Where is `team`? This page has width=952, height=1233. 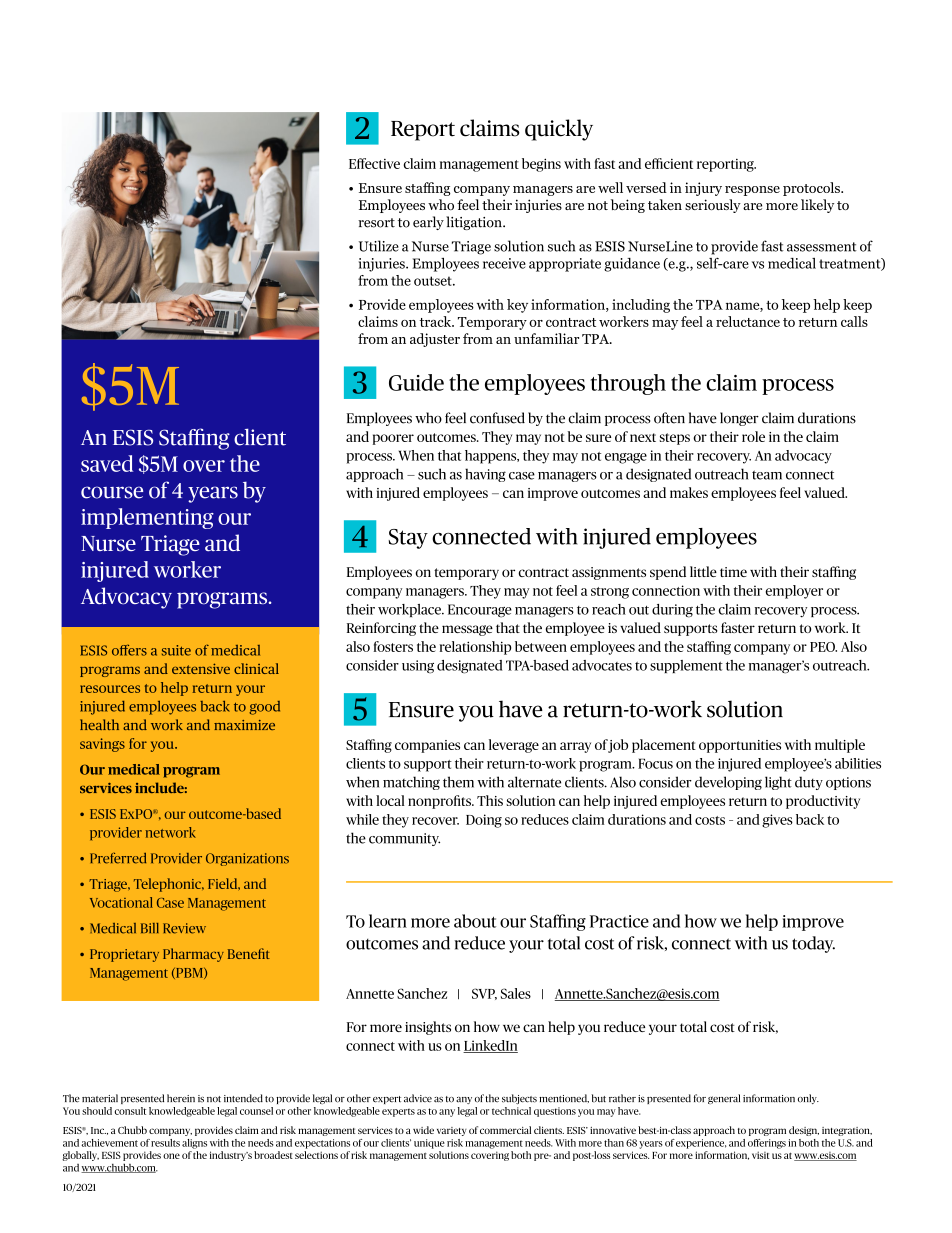 team is located at coordinates (767, 475).
